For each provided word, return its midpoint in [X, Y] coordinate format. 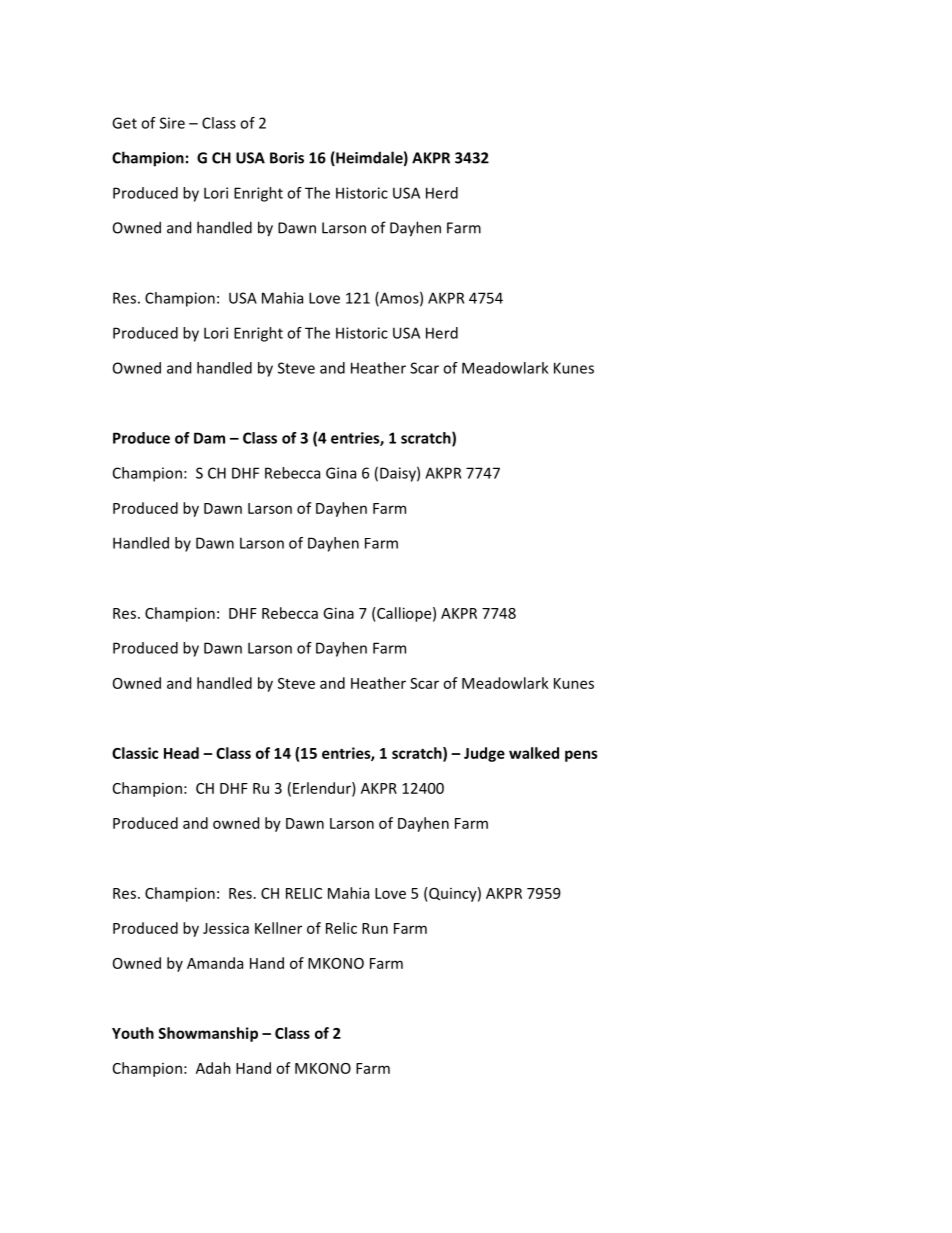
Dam [209, 438]
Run [375, 928]
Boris [287, 158]
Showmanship [208, 1034]
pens [581, 756]
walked [534, 753]
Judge [484, 754]
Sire [172, 123]
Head [181, 753]
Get [124, 123]
